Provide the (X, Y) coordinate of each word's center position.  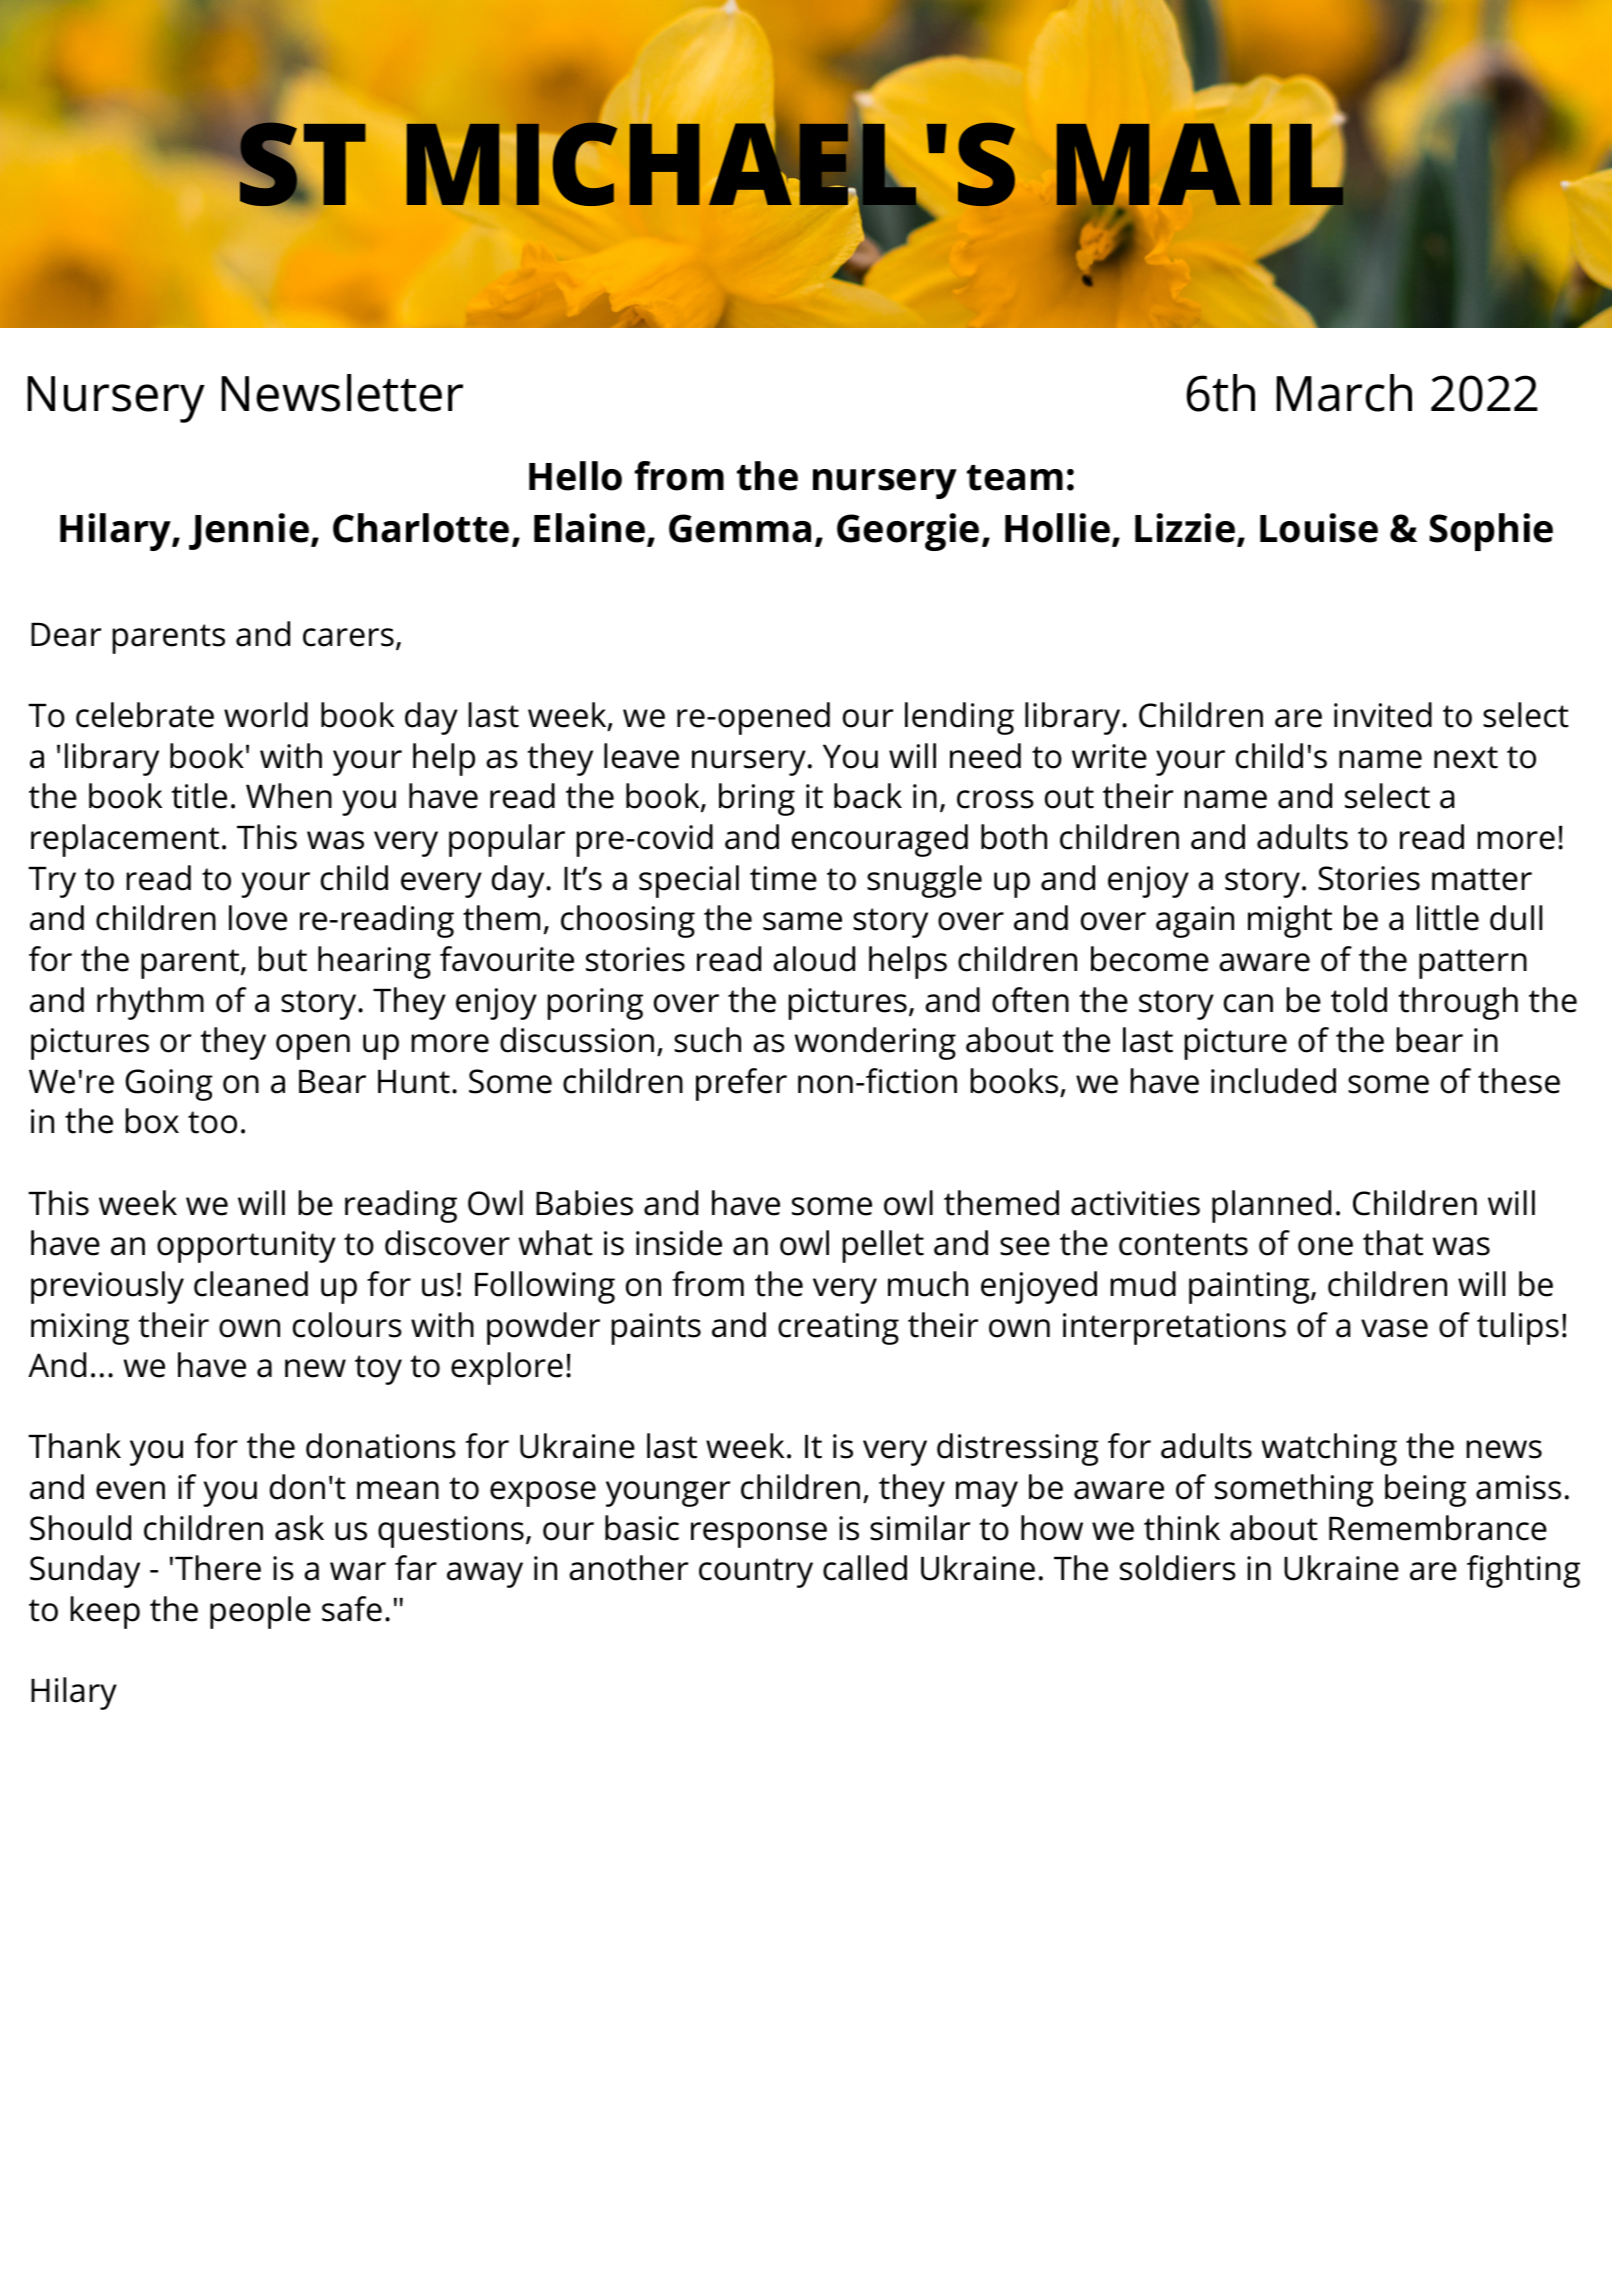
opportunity (246, 1247)
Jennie (250, 531)
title (199, 796)
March (1344, 393)
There (218, 1568)
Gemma (740, 528)
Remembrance (1438, 1528)
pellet (883, 1246)
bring (757, 799)
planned (1271, 1206)
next (1466, 757)
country (756, 1573)
